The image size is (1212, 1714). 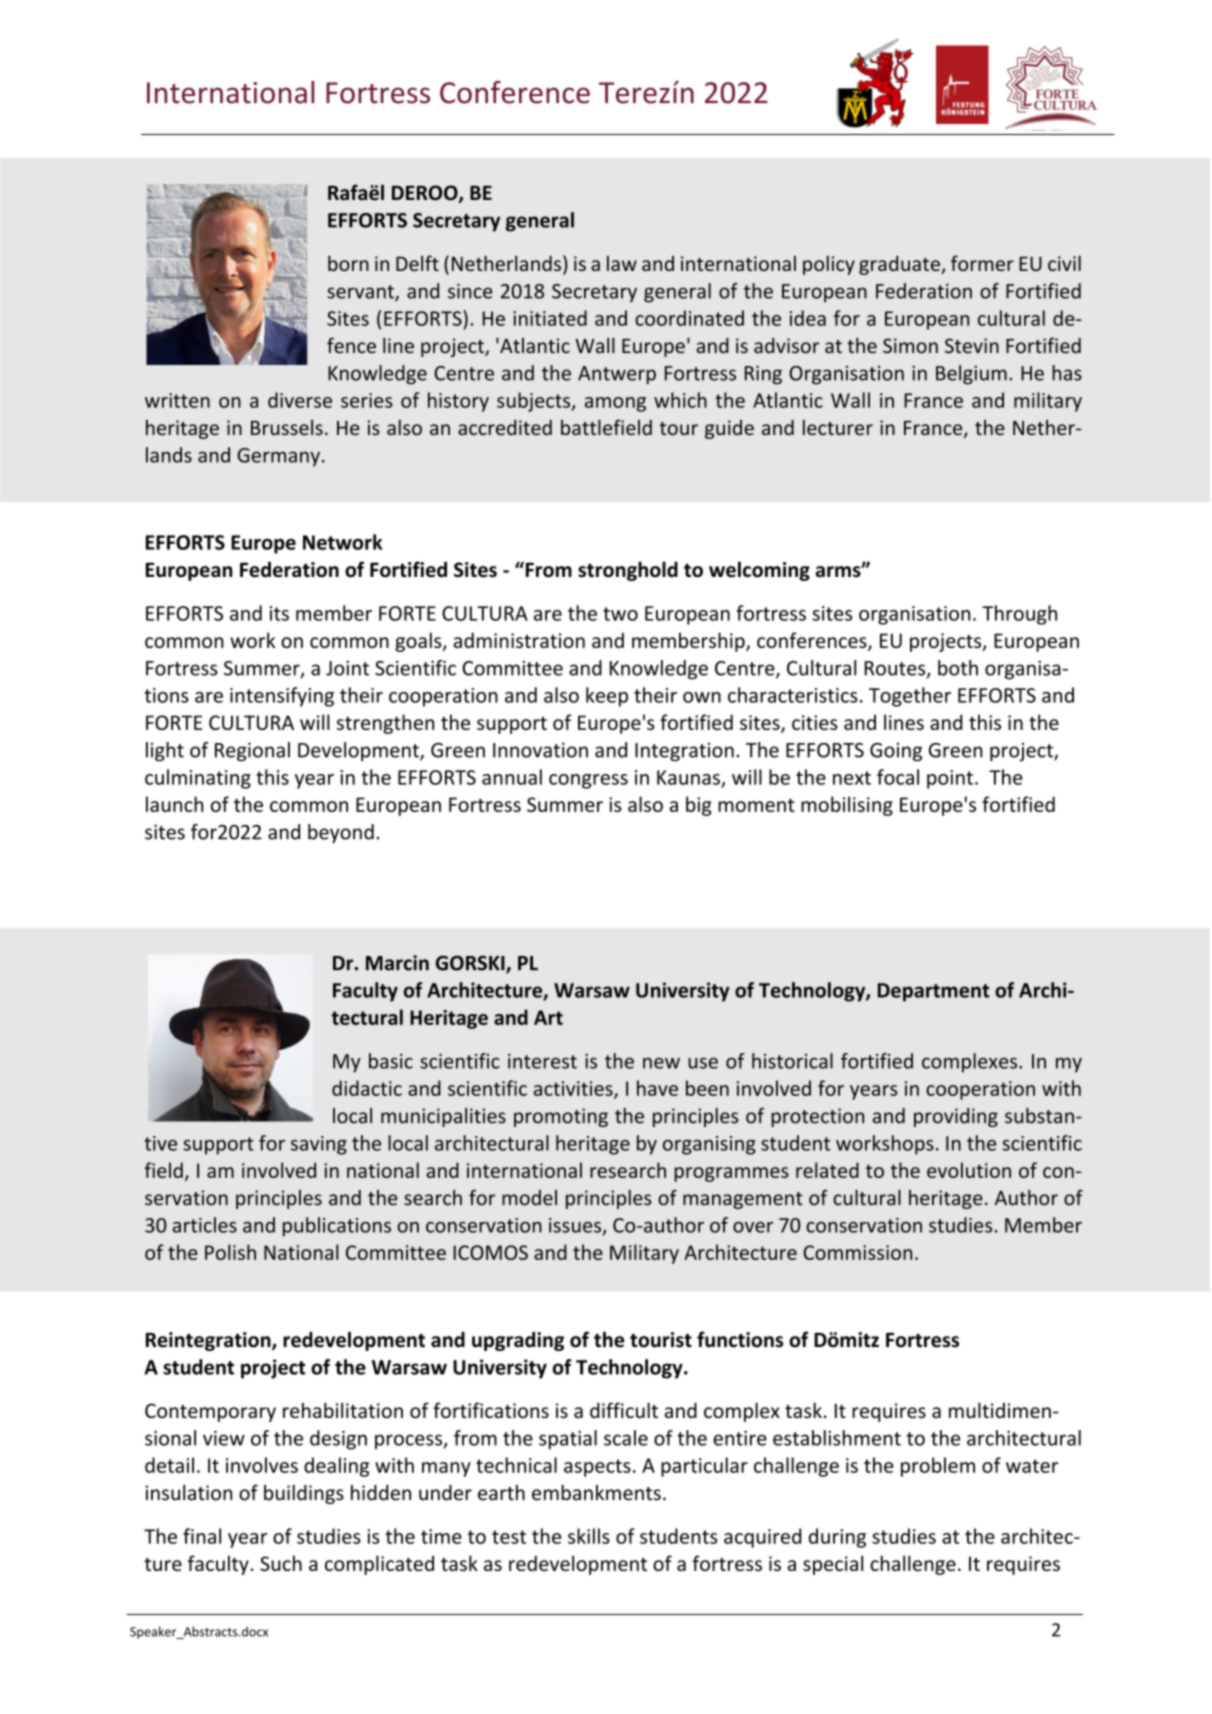 I want to click on big, so click(x=699, y=806).
